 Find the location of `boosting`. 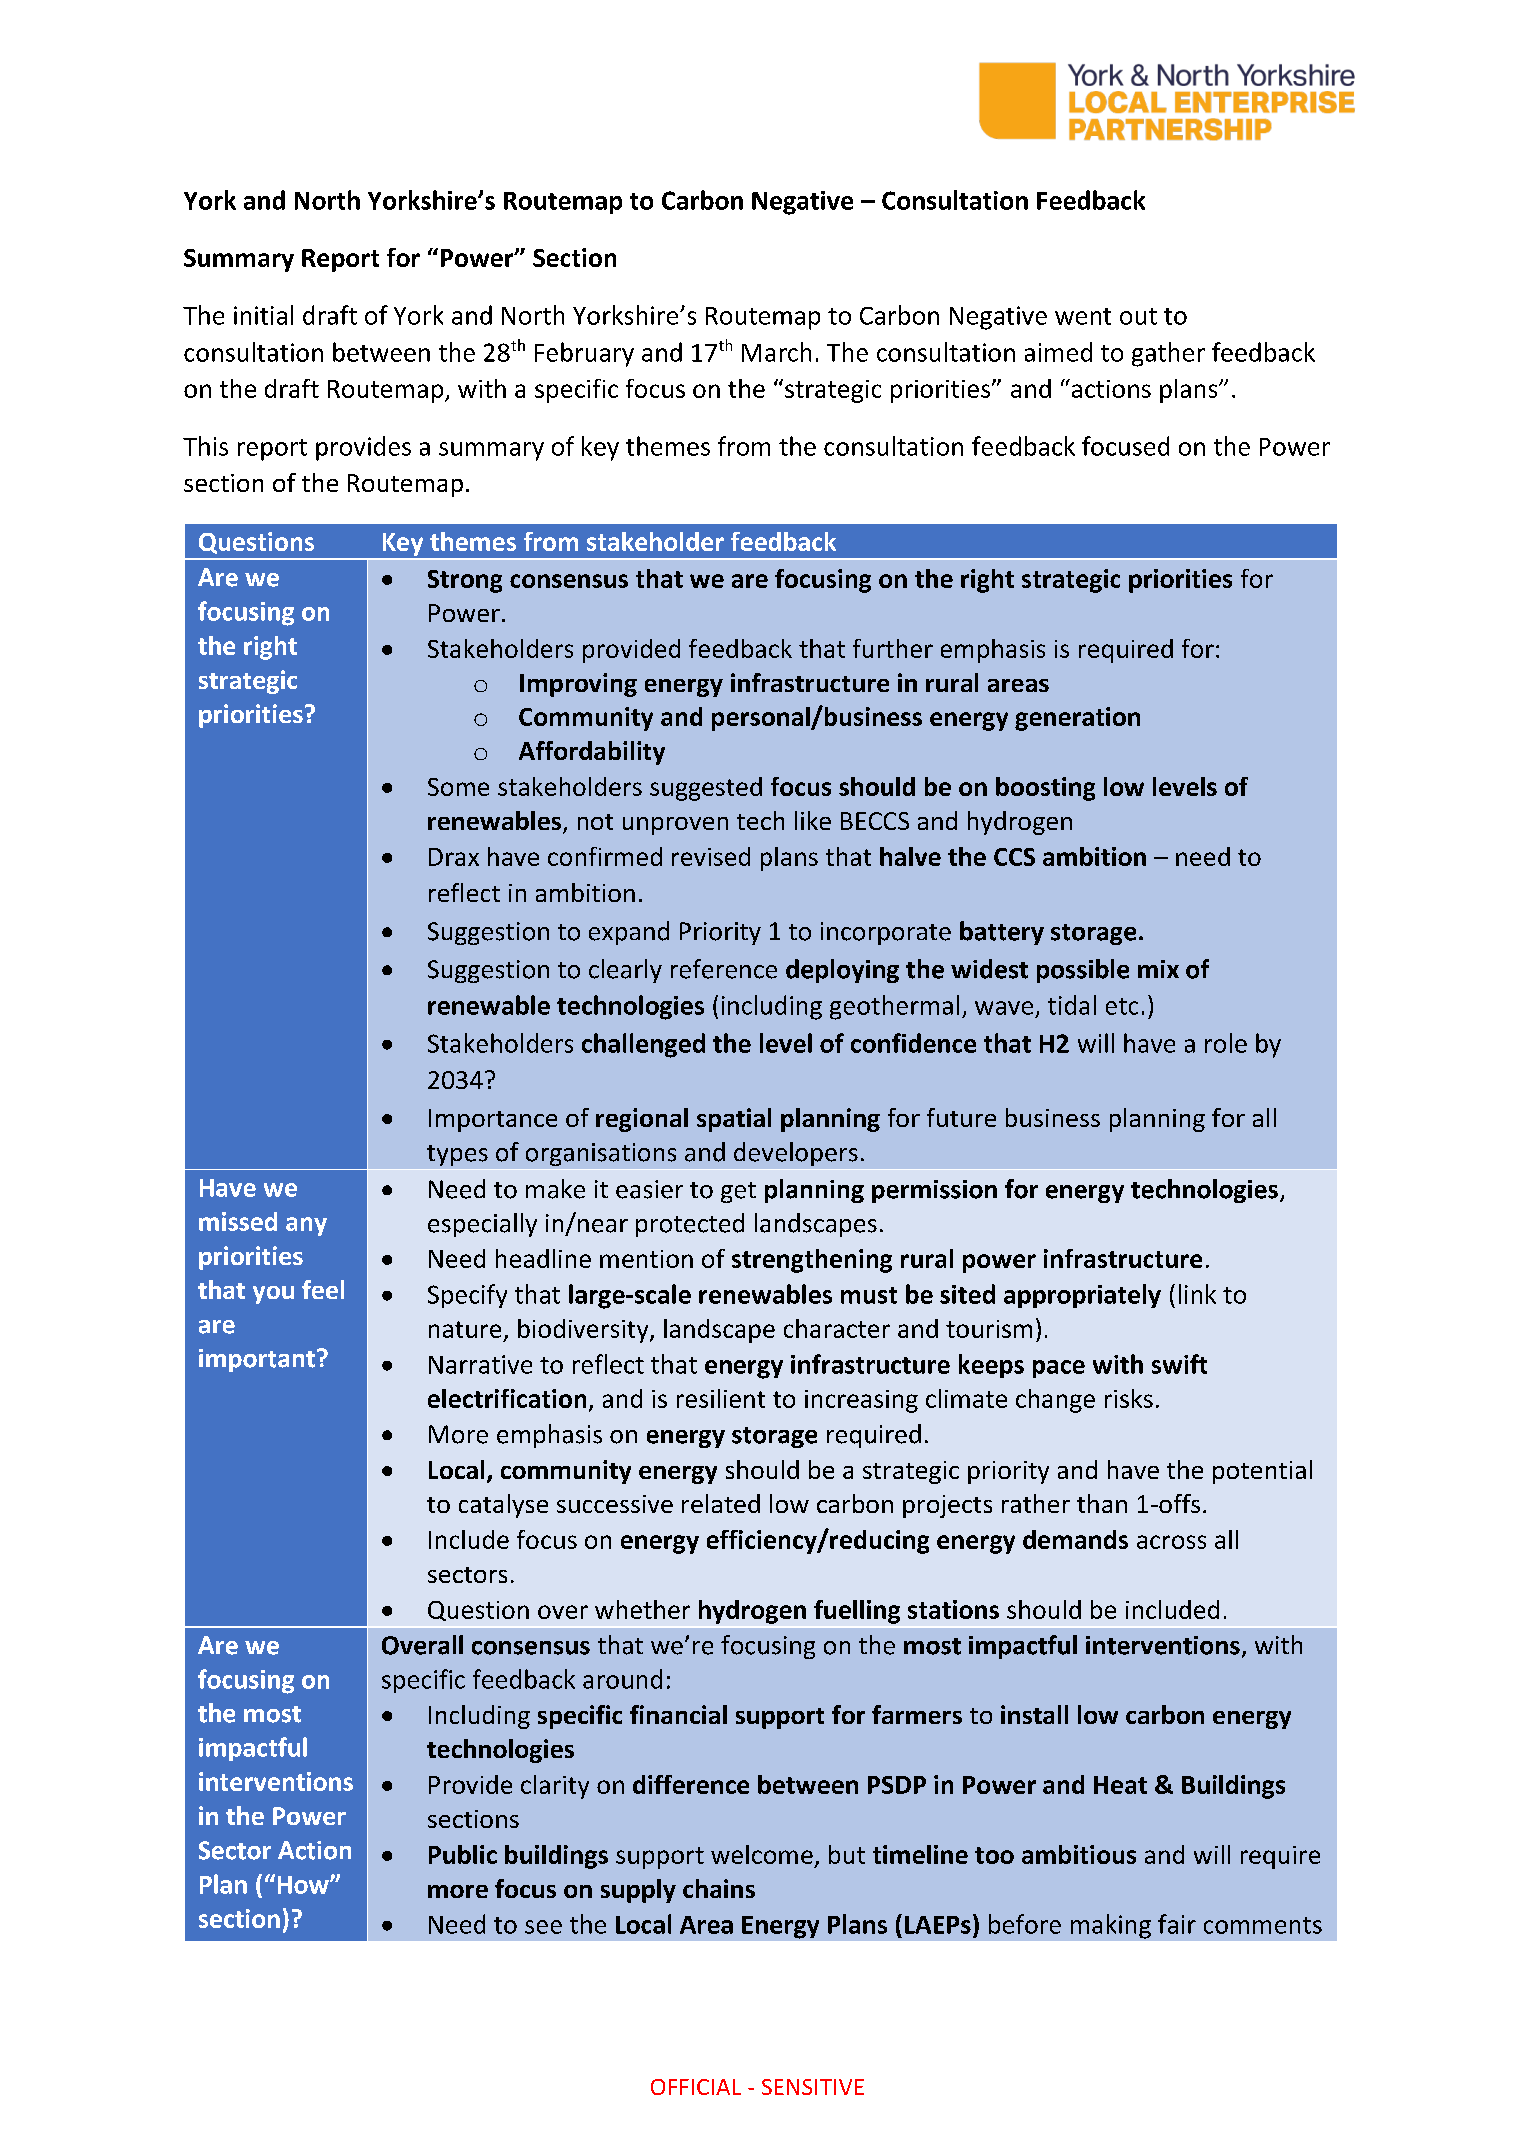

boosting is located at coordinates (1045, 789).
